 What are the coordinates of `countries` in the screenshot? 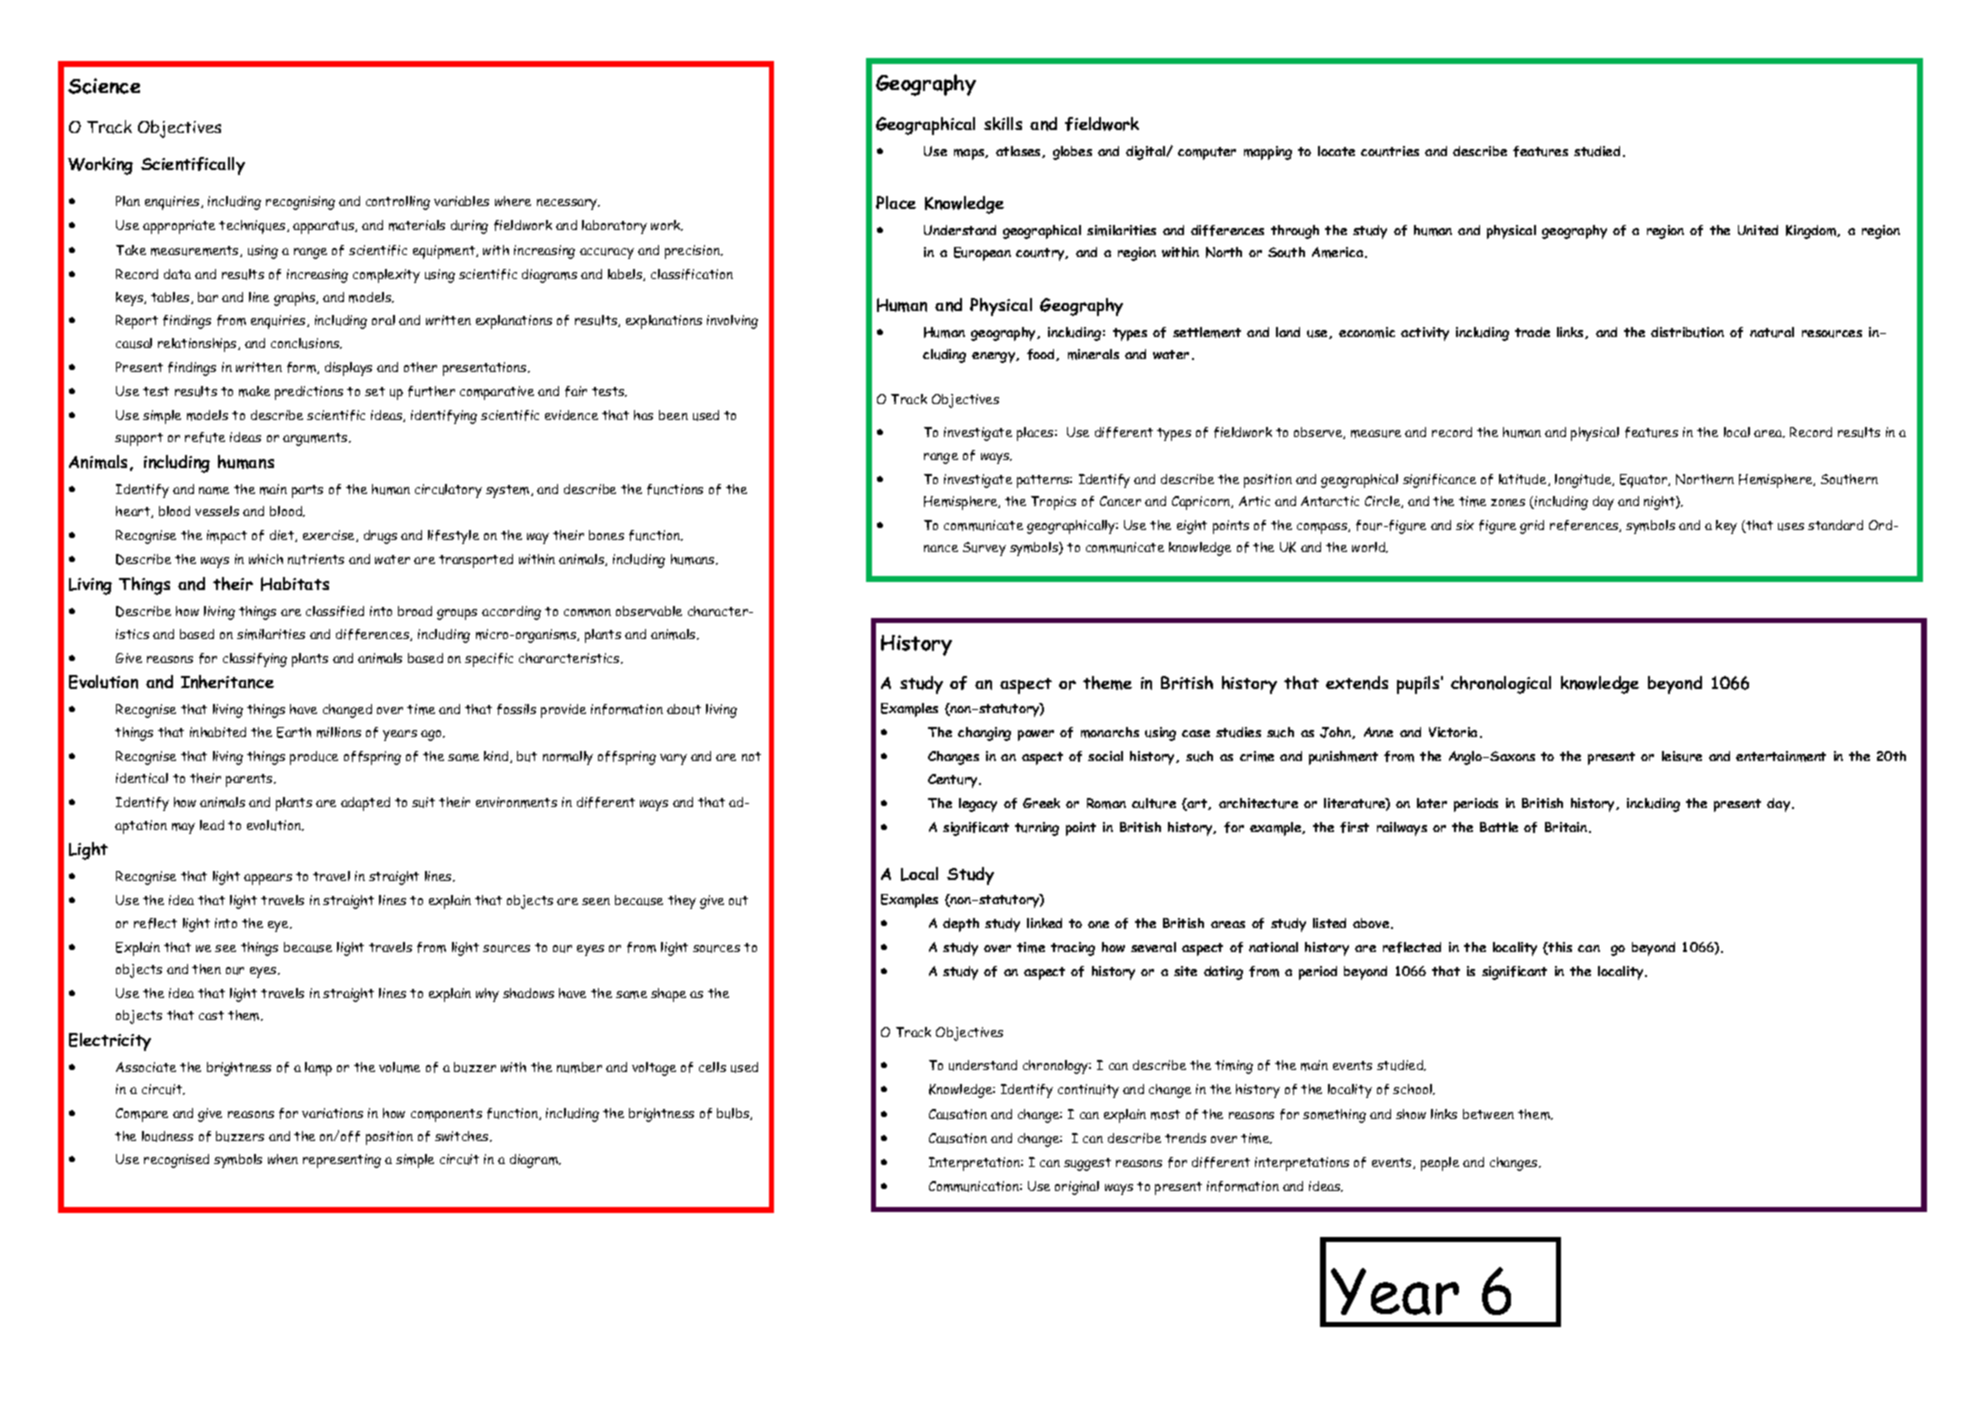 It's located at (1390, 151).
